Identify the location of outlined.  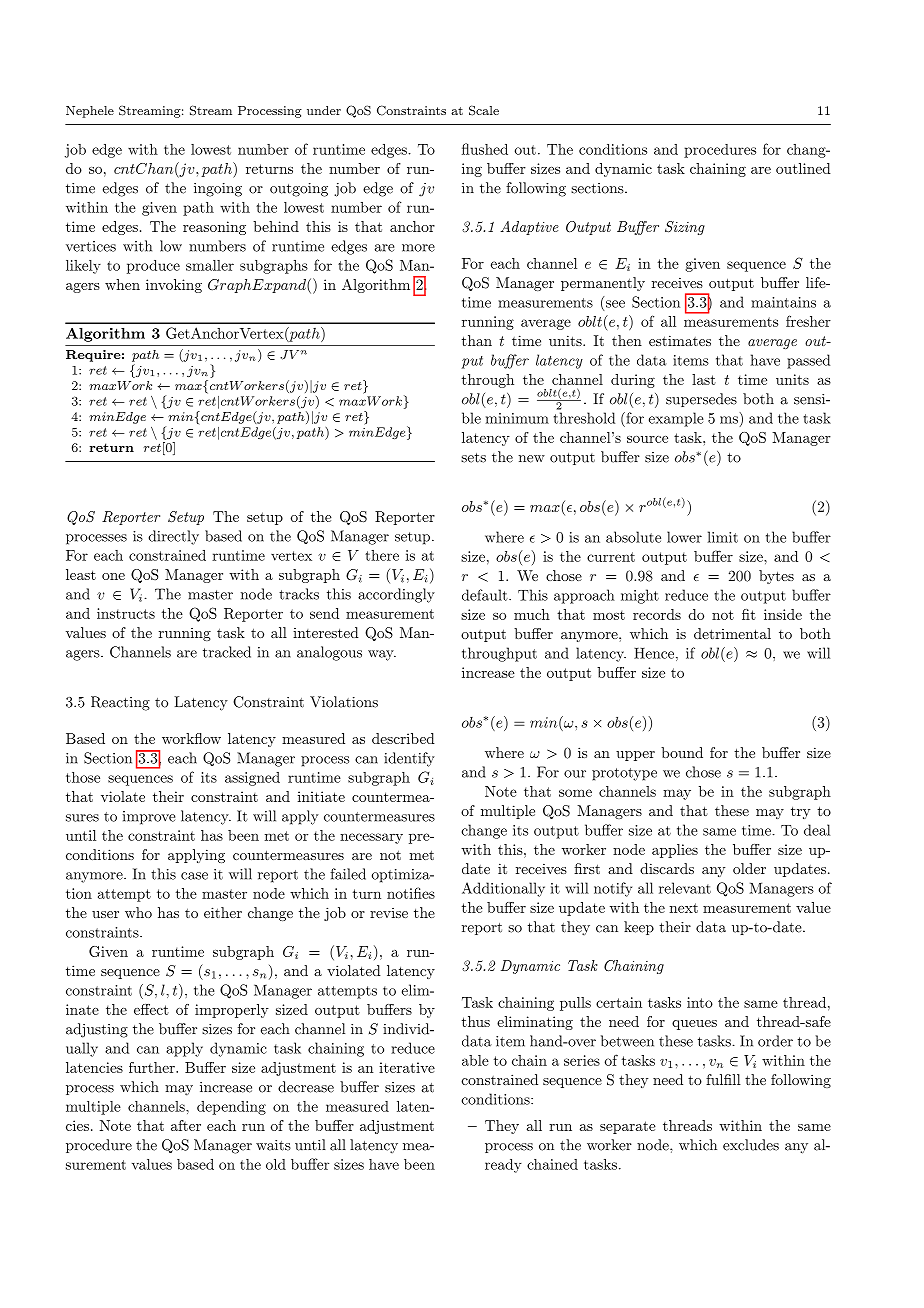
(803, 168).
